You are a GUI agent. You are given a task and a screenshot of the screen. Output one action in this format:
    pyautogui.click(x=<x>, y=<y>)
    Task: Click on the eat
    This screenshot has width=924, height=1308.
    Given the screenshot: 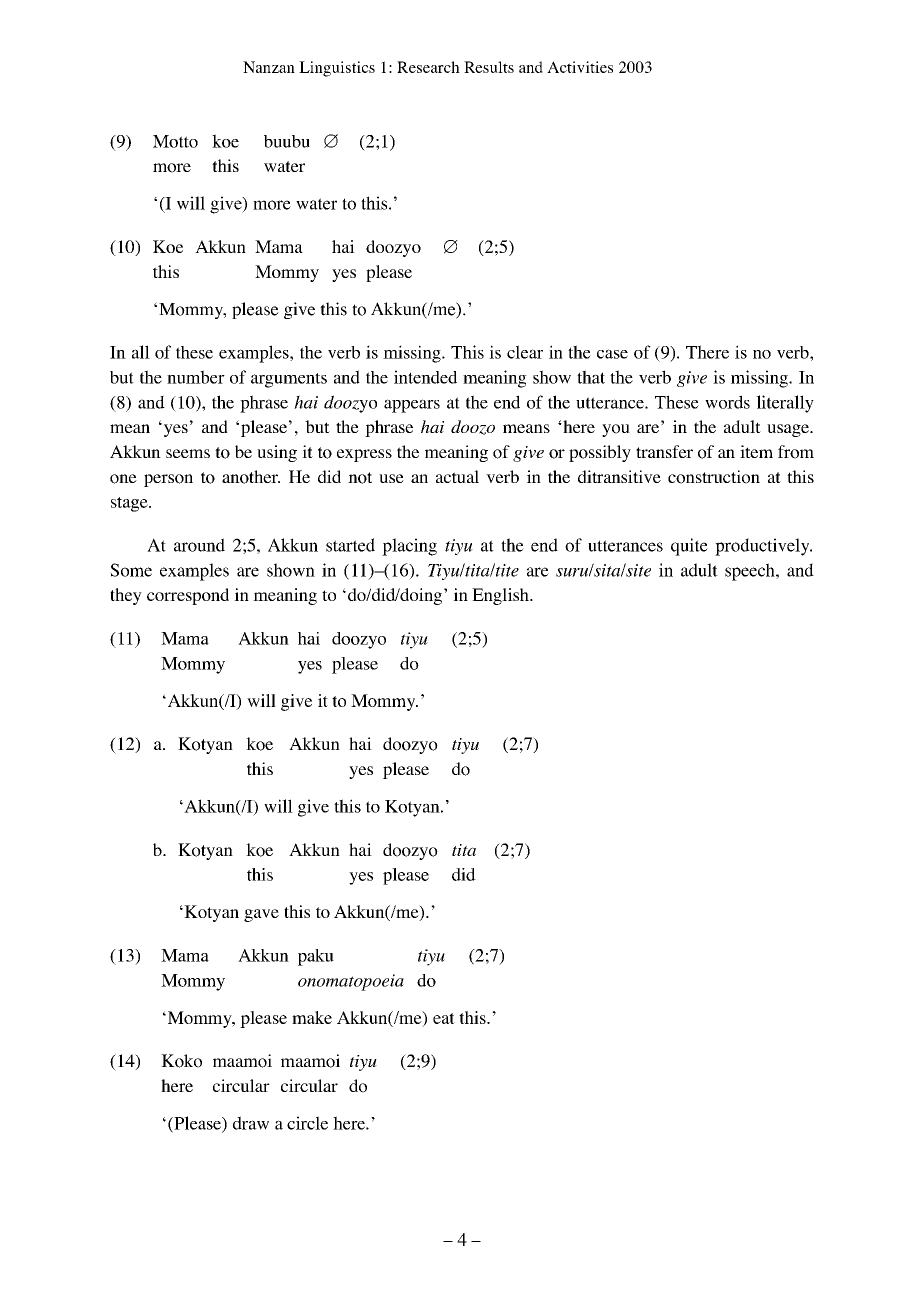 What is the action you would take?
    pyautogui.click(x=444, y=1018)
